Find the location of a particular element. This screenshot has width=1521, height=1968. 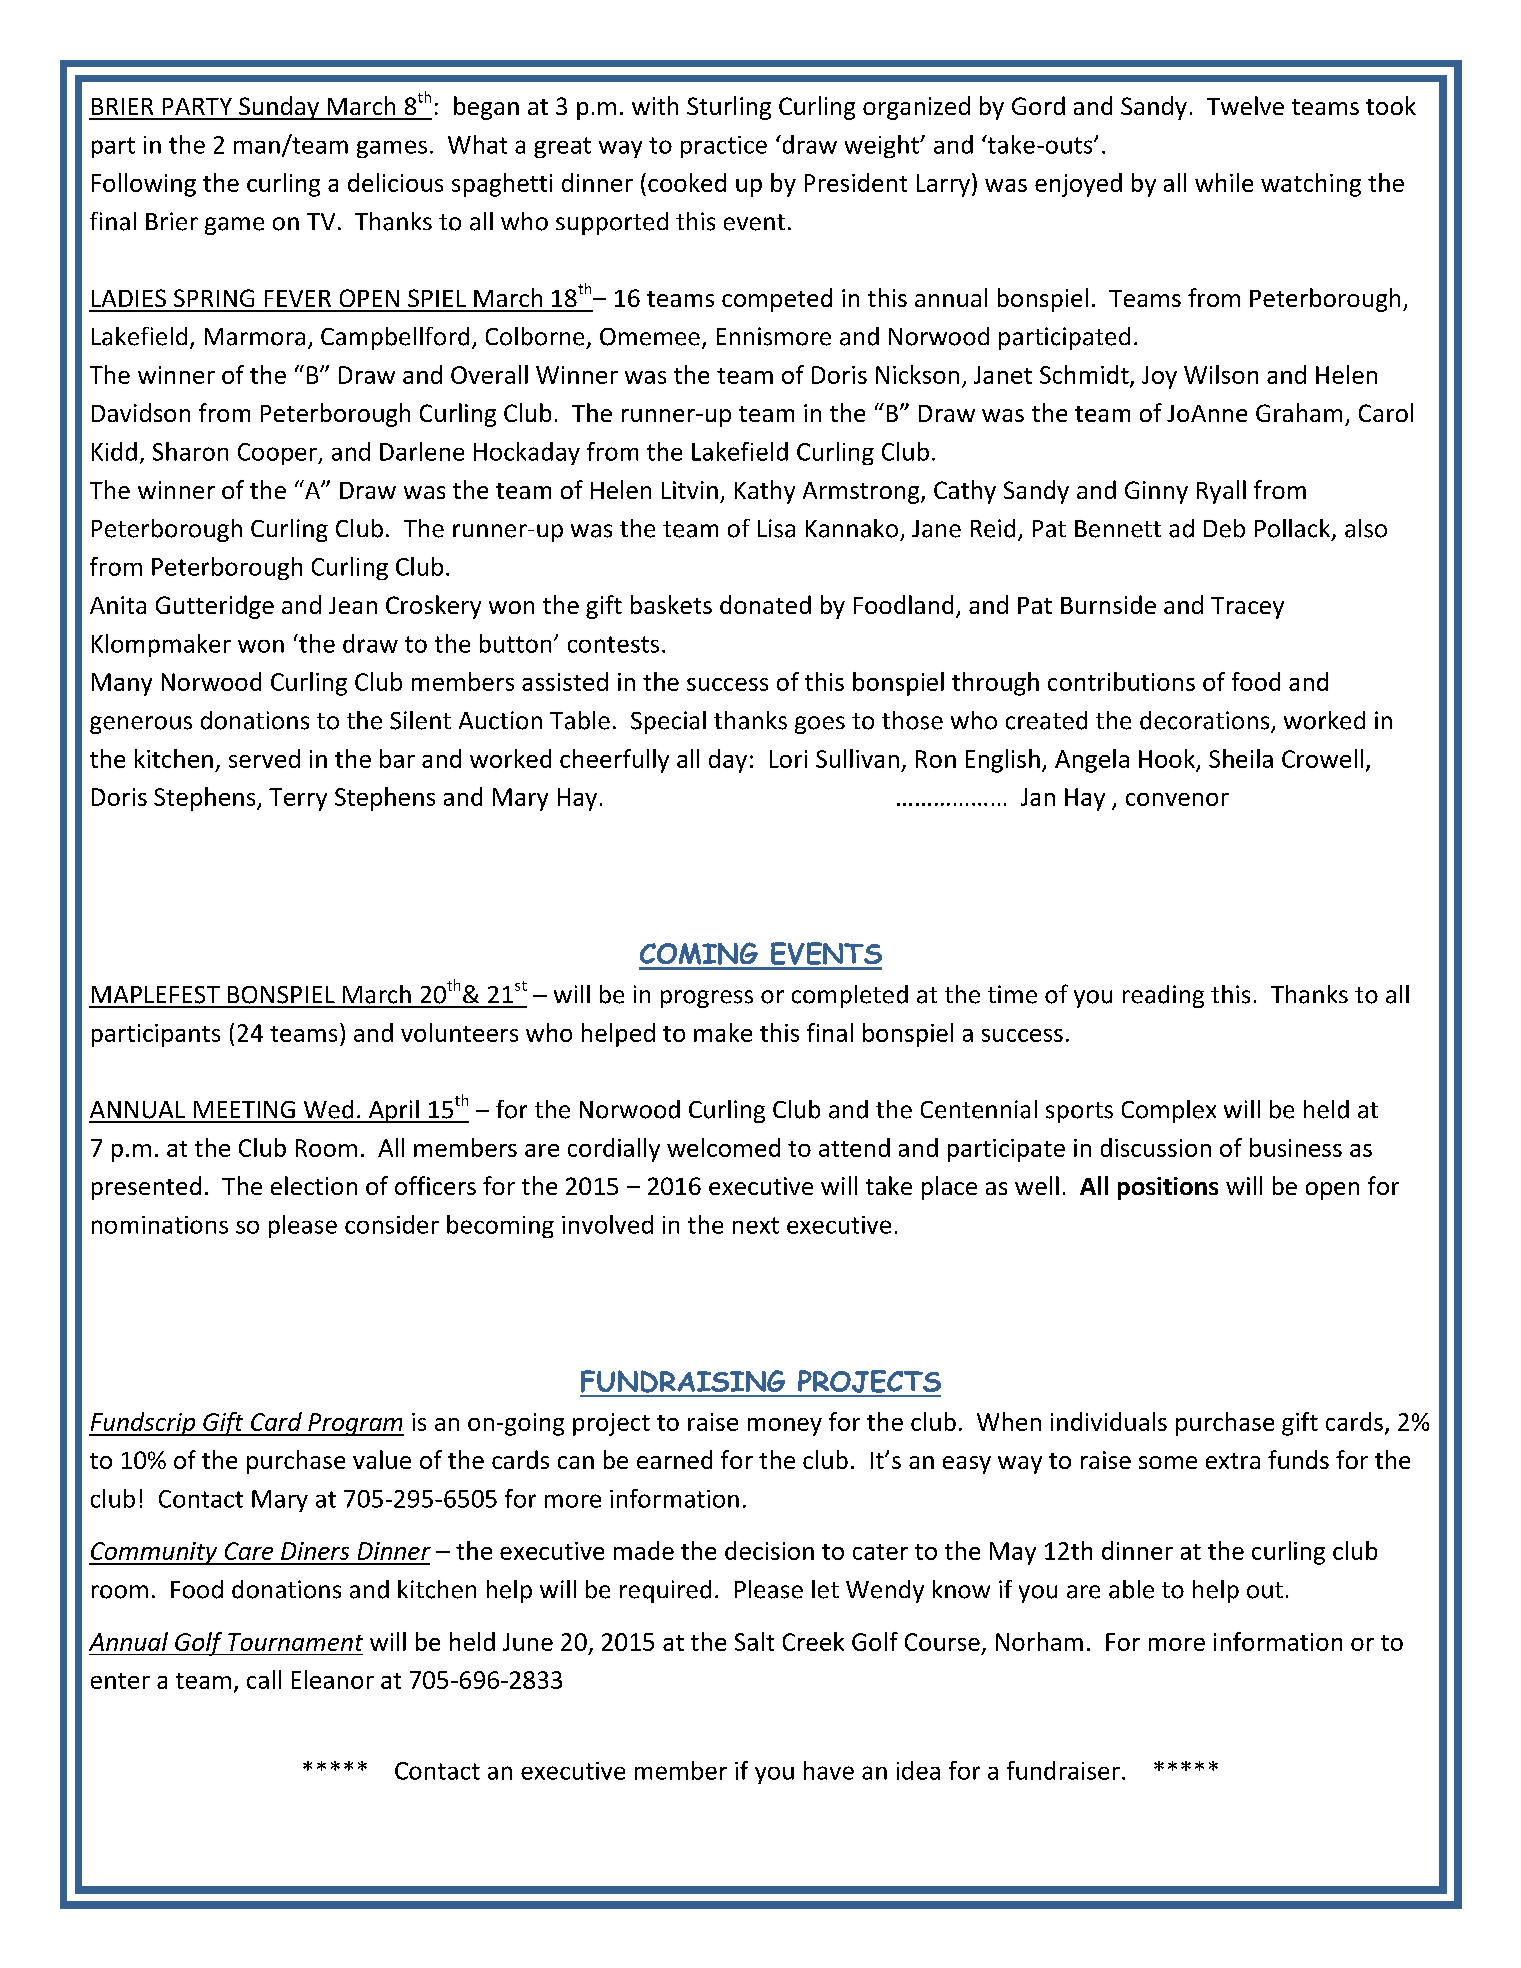

Sunday is located at coordinates (279, 108).
